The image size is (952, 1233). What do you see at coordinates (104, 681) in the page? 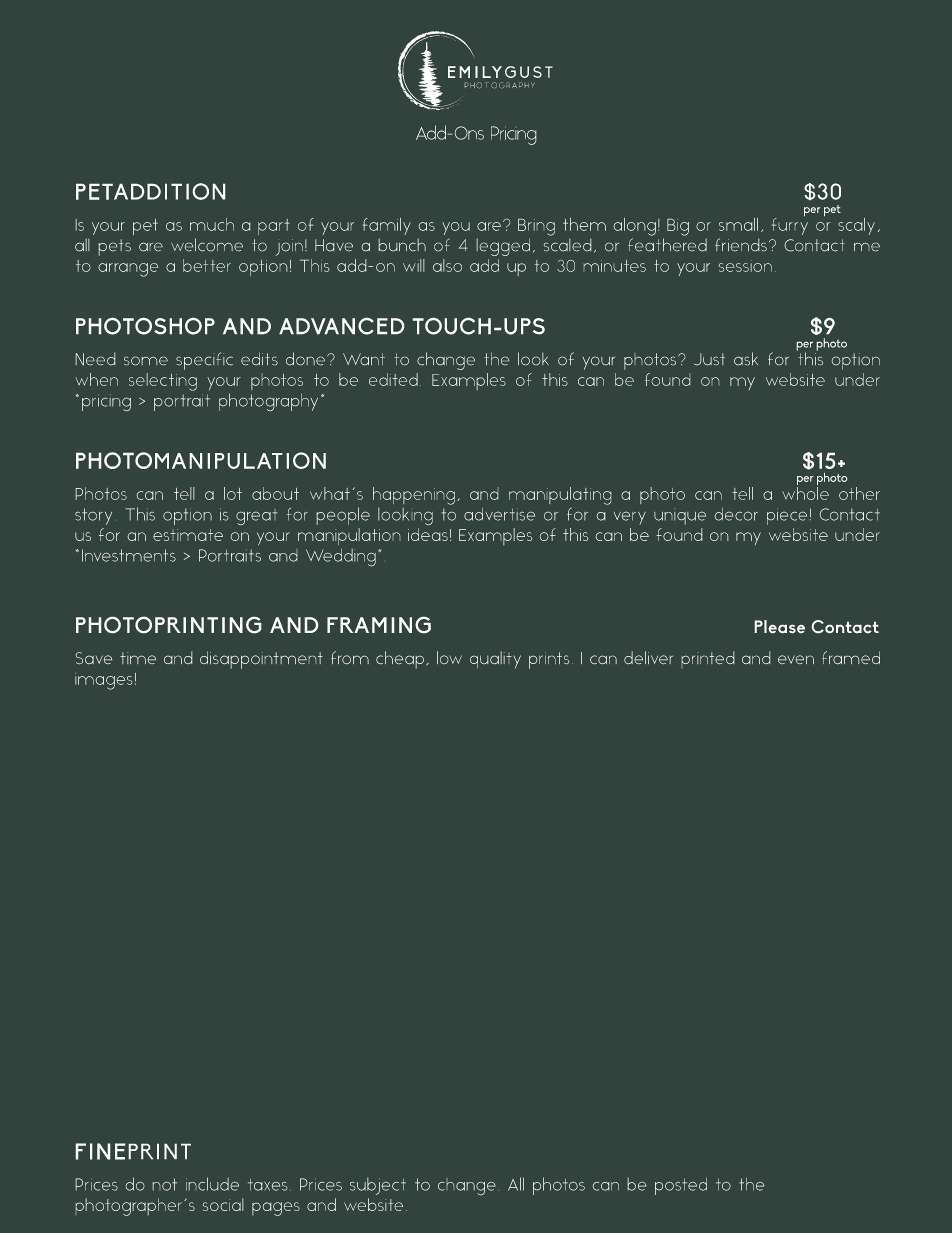
I see `images` at bounding box center [104, 681].
